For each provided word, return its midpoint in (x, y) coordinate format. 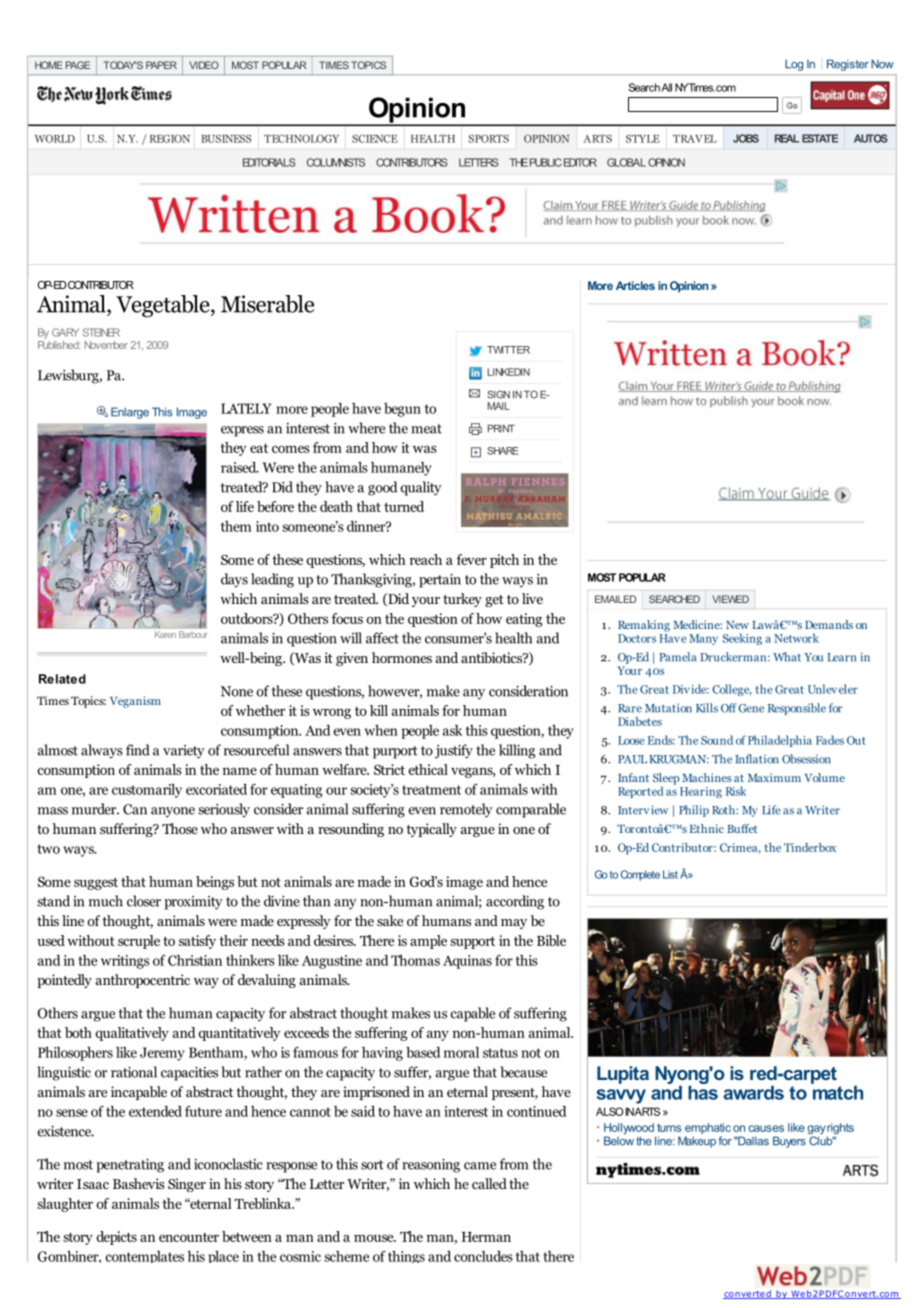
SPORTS (489, 138)
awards (753, 1092)
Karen (165, 634)
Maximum (774, 777)
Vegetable (164, 306)
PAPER (161, 65)
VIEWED (730, 599)
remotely (466, 810)
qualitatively (132, 1034)
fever (471, 559)
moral (461, 1052)
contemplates (145, 1257)
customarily (147, 791)
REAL (787, 138)
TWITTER (508, 350)
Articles (635, 285)
